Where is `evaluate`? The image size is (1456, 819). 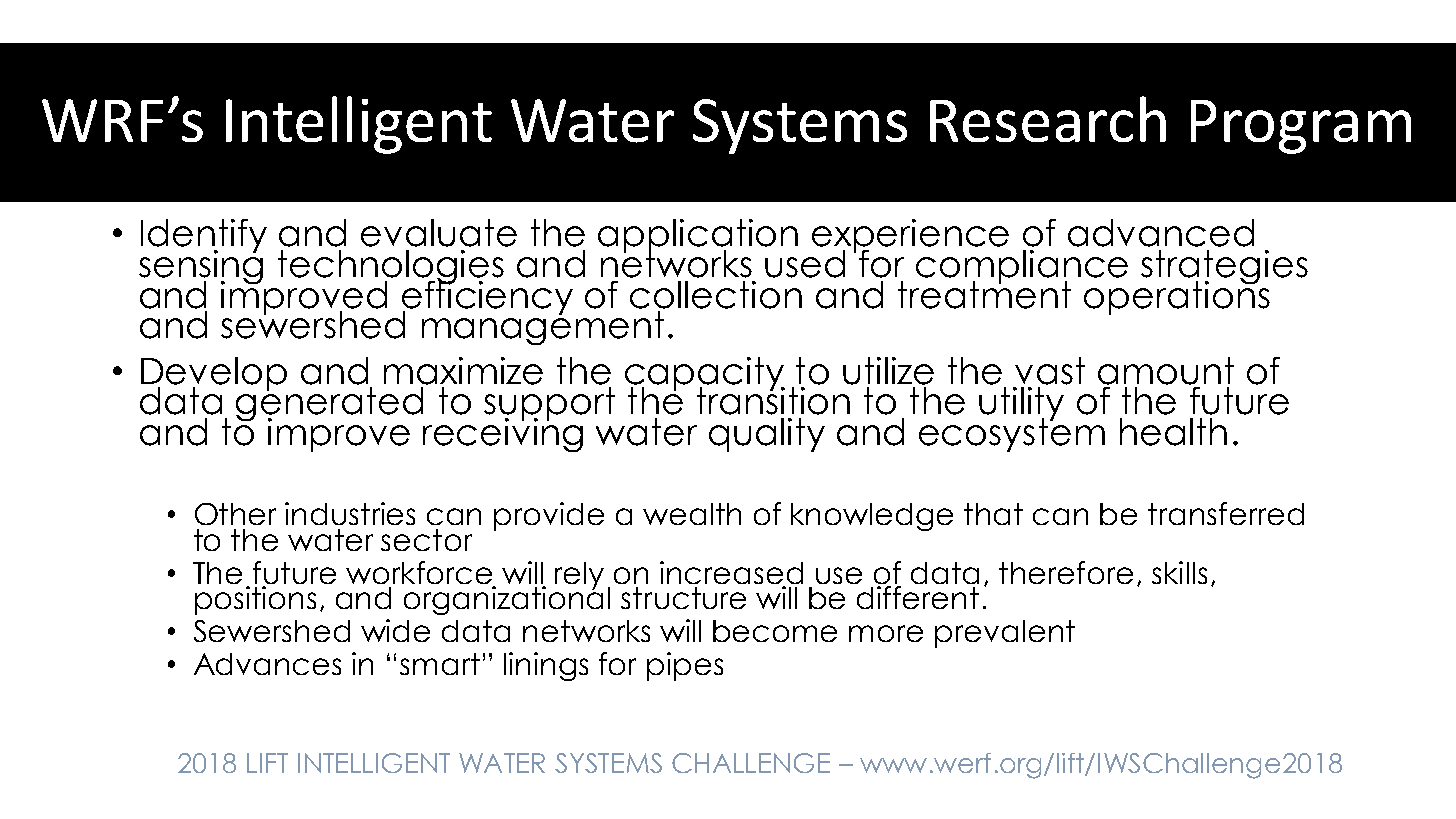
evaluate is located at coordinates (439, 233).
